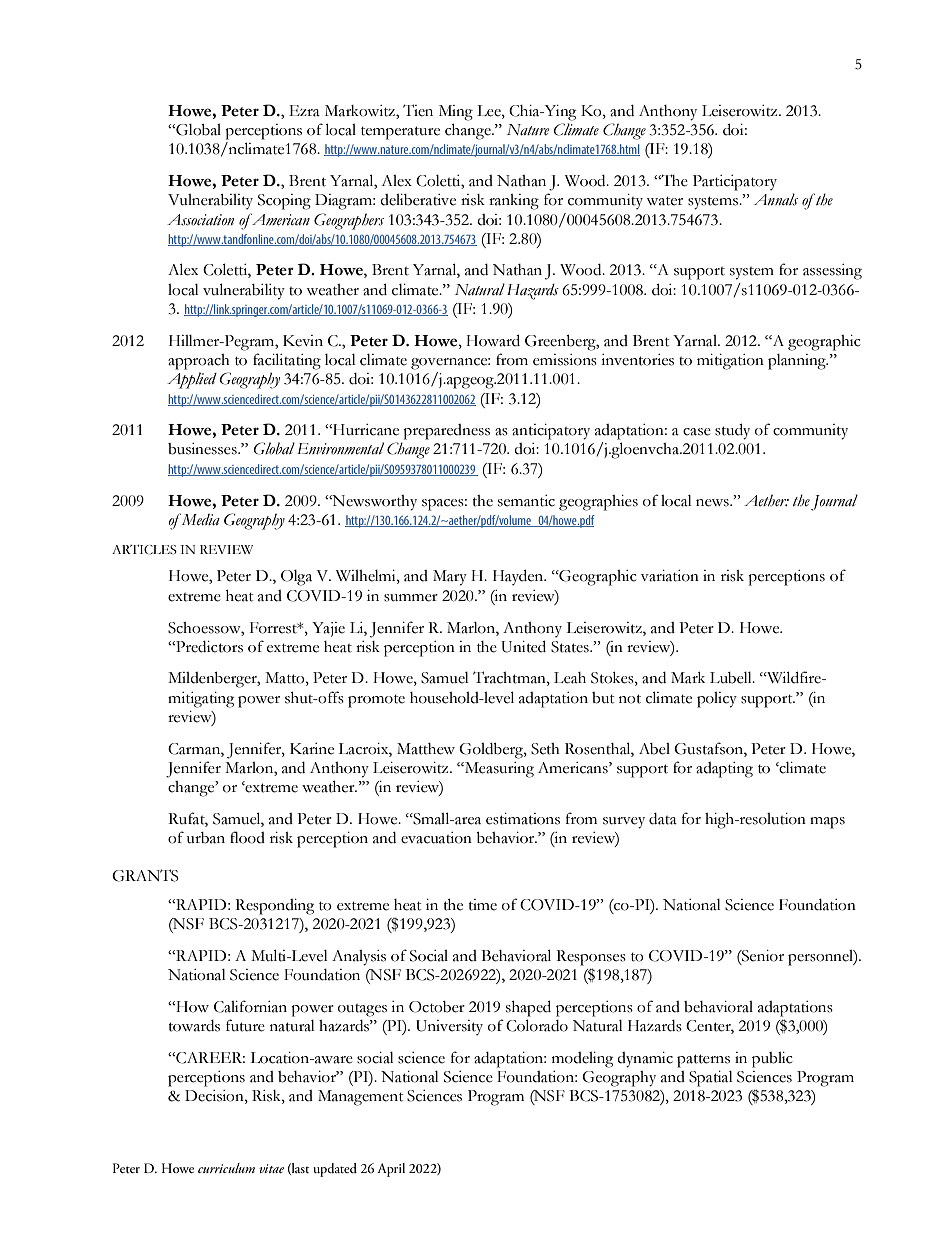 This image has width=952, height=1233. I want to click on April, so click(391, 1170).
